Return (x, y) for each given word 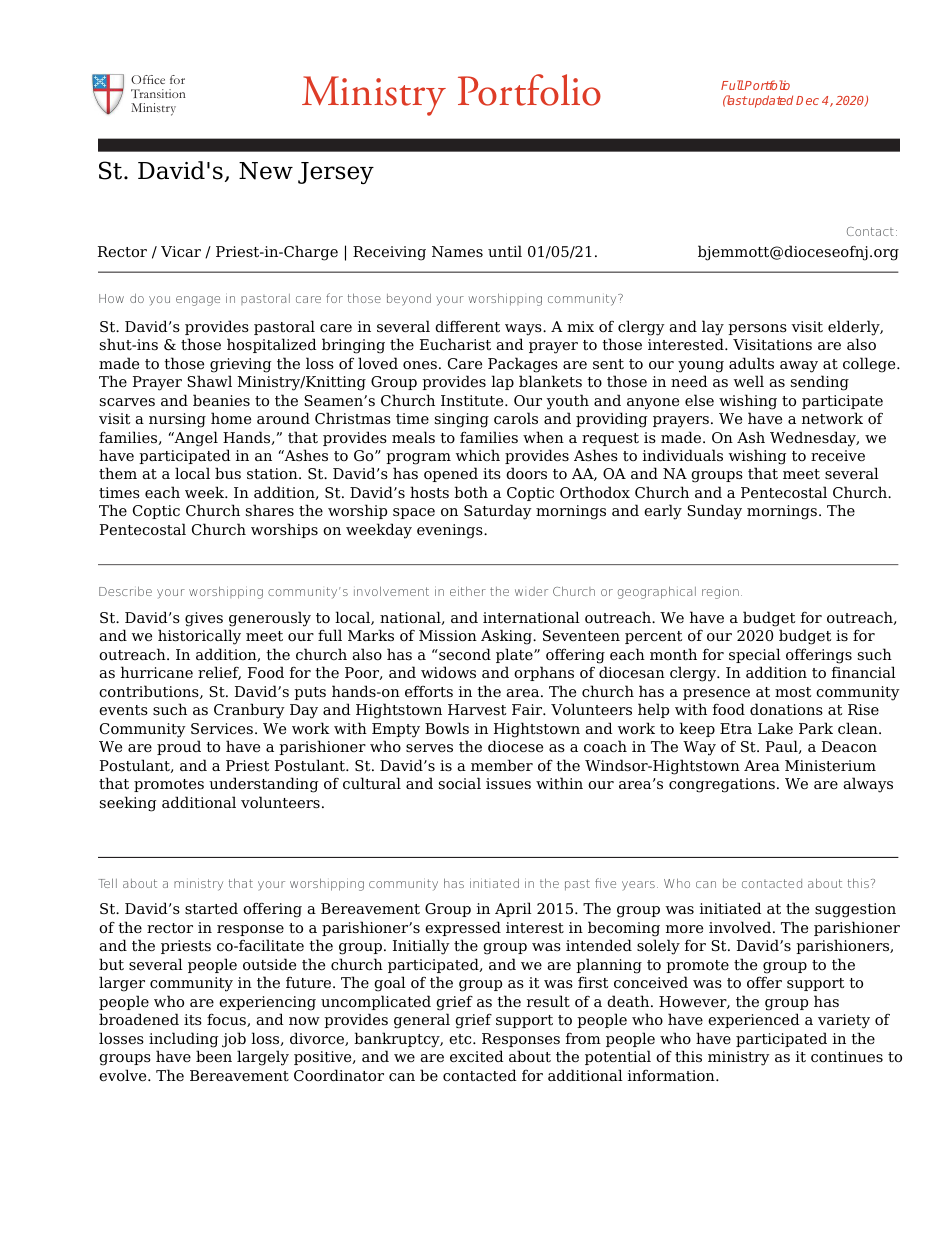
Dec (807, 100)
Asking (507, 637)
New (266, 171)
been (214, 1056)
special (755, 655)
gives (204, 619)
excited (477, 1056)
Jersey (336, 173)
